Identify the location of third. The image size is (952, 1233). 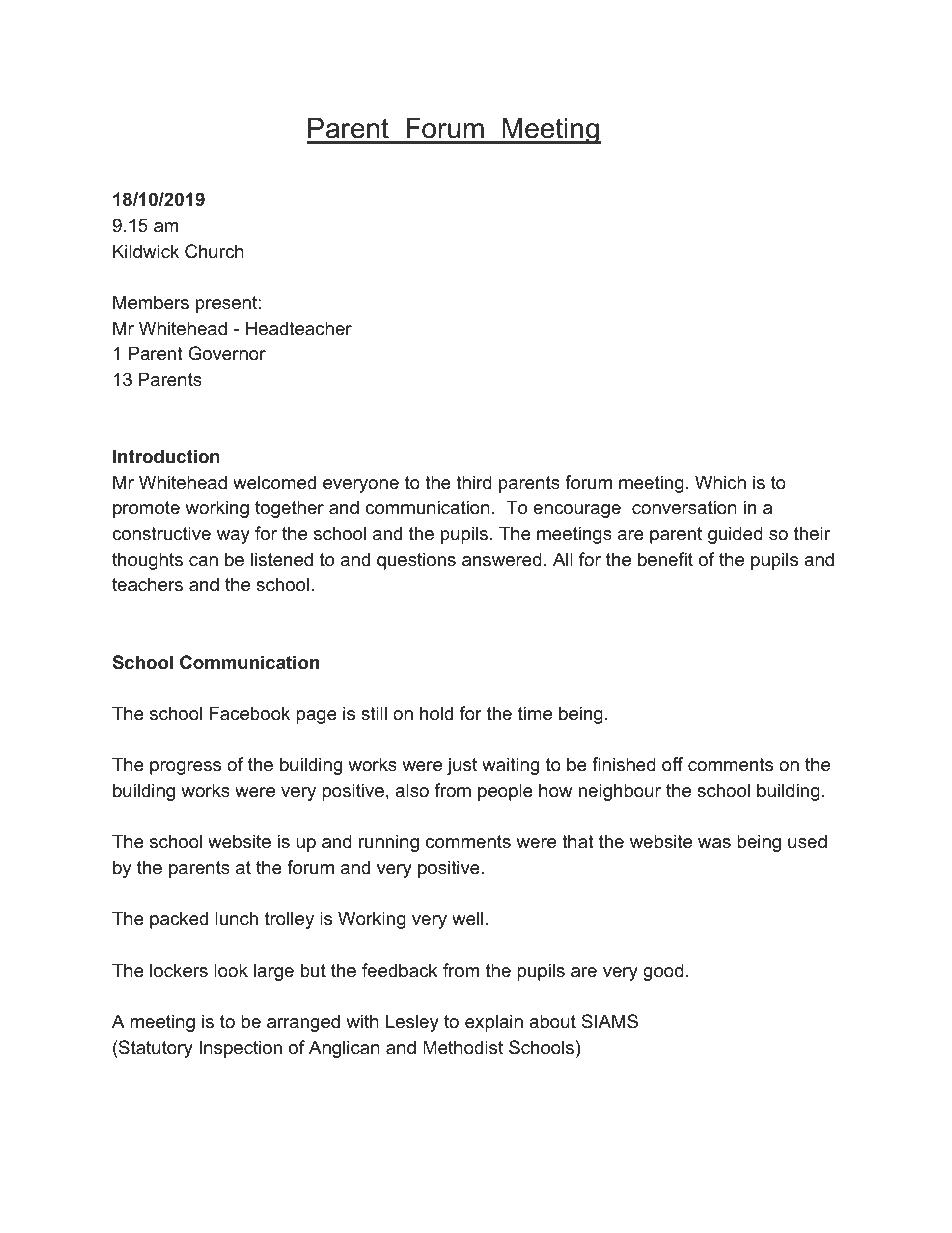
(474, 482).
